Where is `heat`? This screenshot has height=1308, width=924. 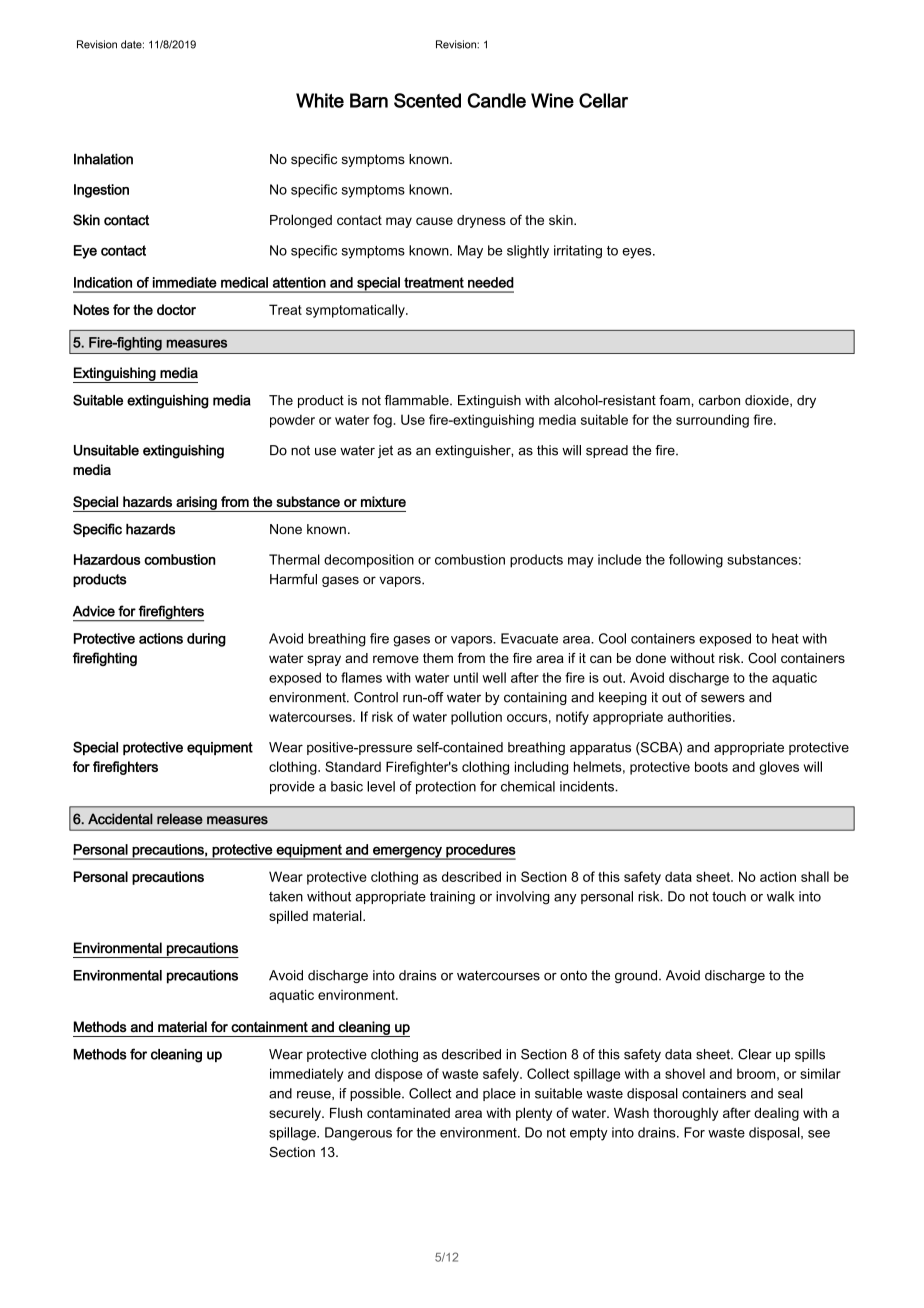 heat is located at coordinates (785, 638).
